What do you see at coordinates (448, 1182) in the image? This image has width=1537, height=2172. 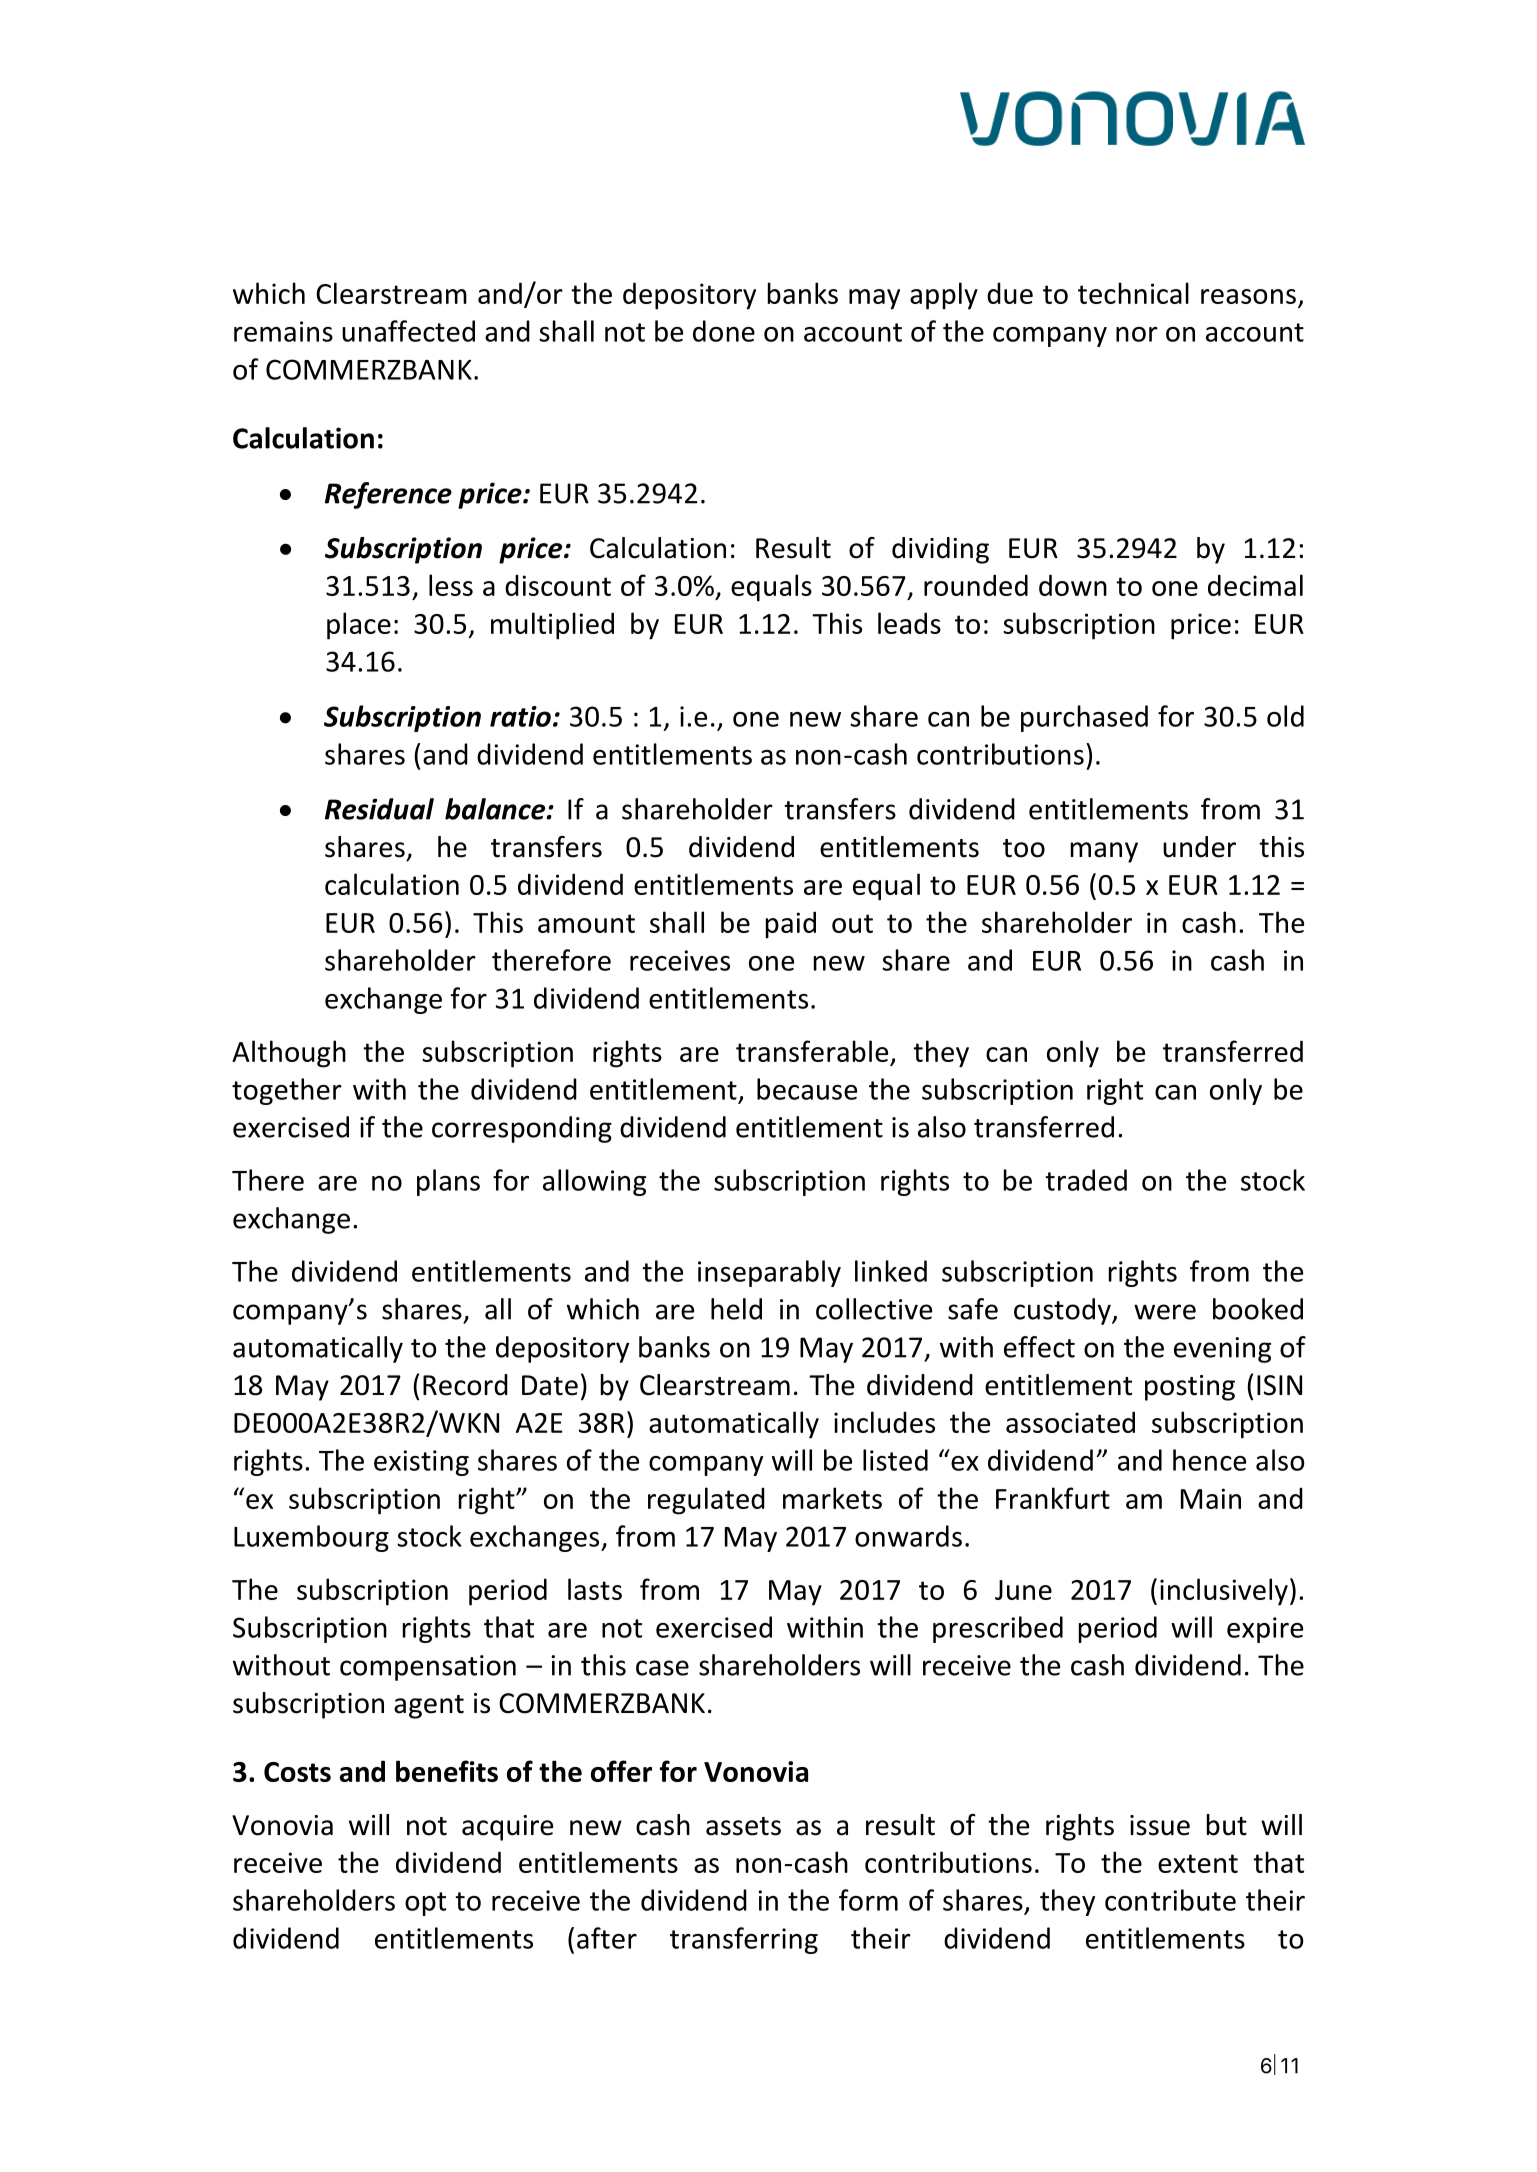 I see `plans` at bounding box center [448, 1182].
